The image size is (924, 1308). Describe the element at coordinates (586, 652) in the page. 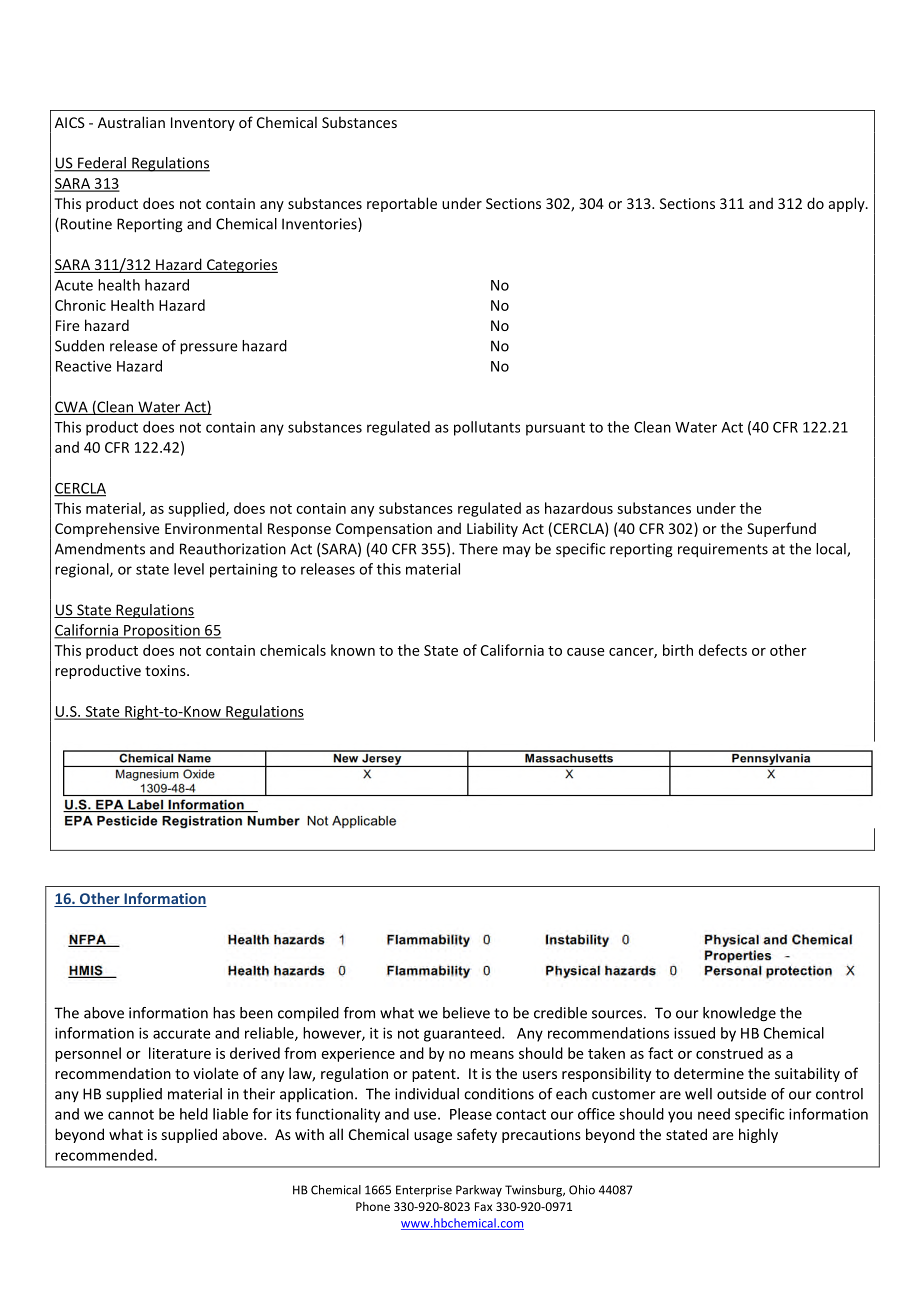

I see `cause` at that location.
